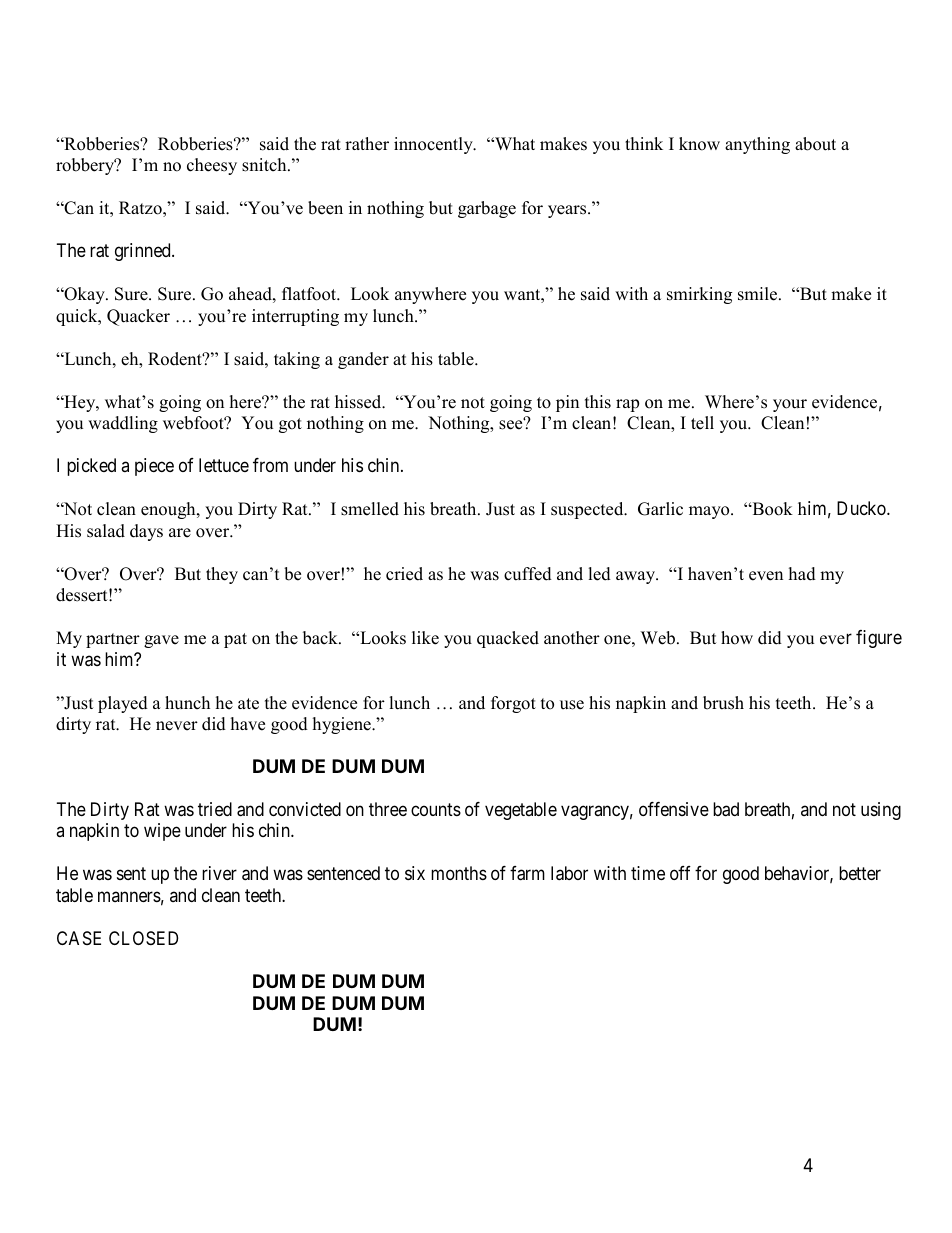  What do you see at coordinates (737, 638) in the page?
I see `how` at bounding box center [737, 638].
